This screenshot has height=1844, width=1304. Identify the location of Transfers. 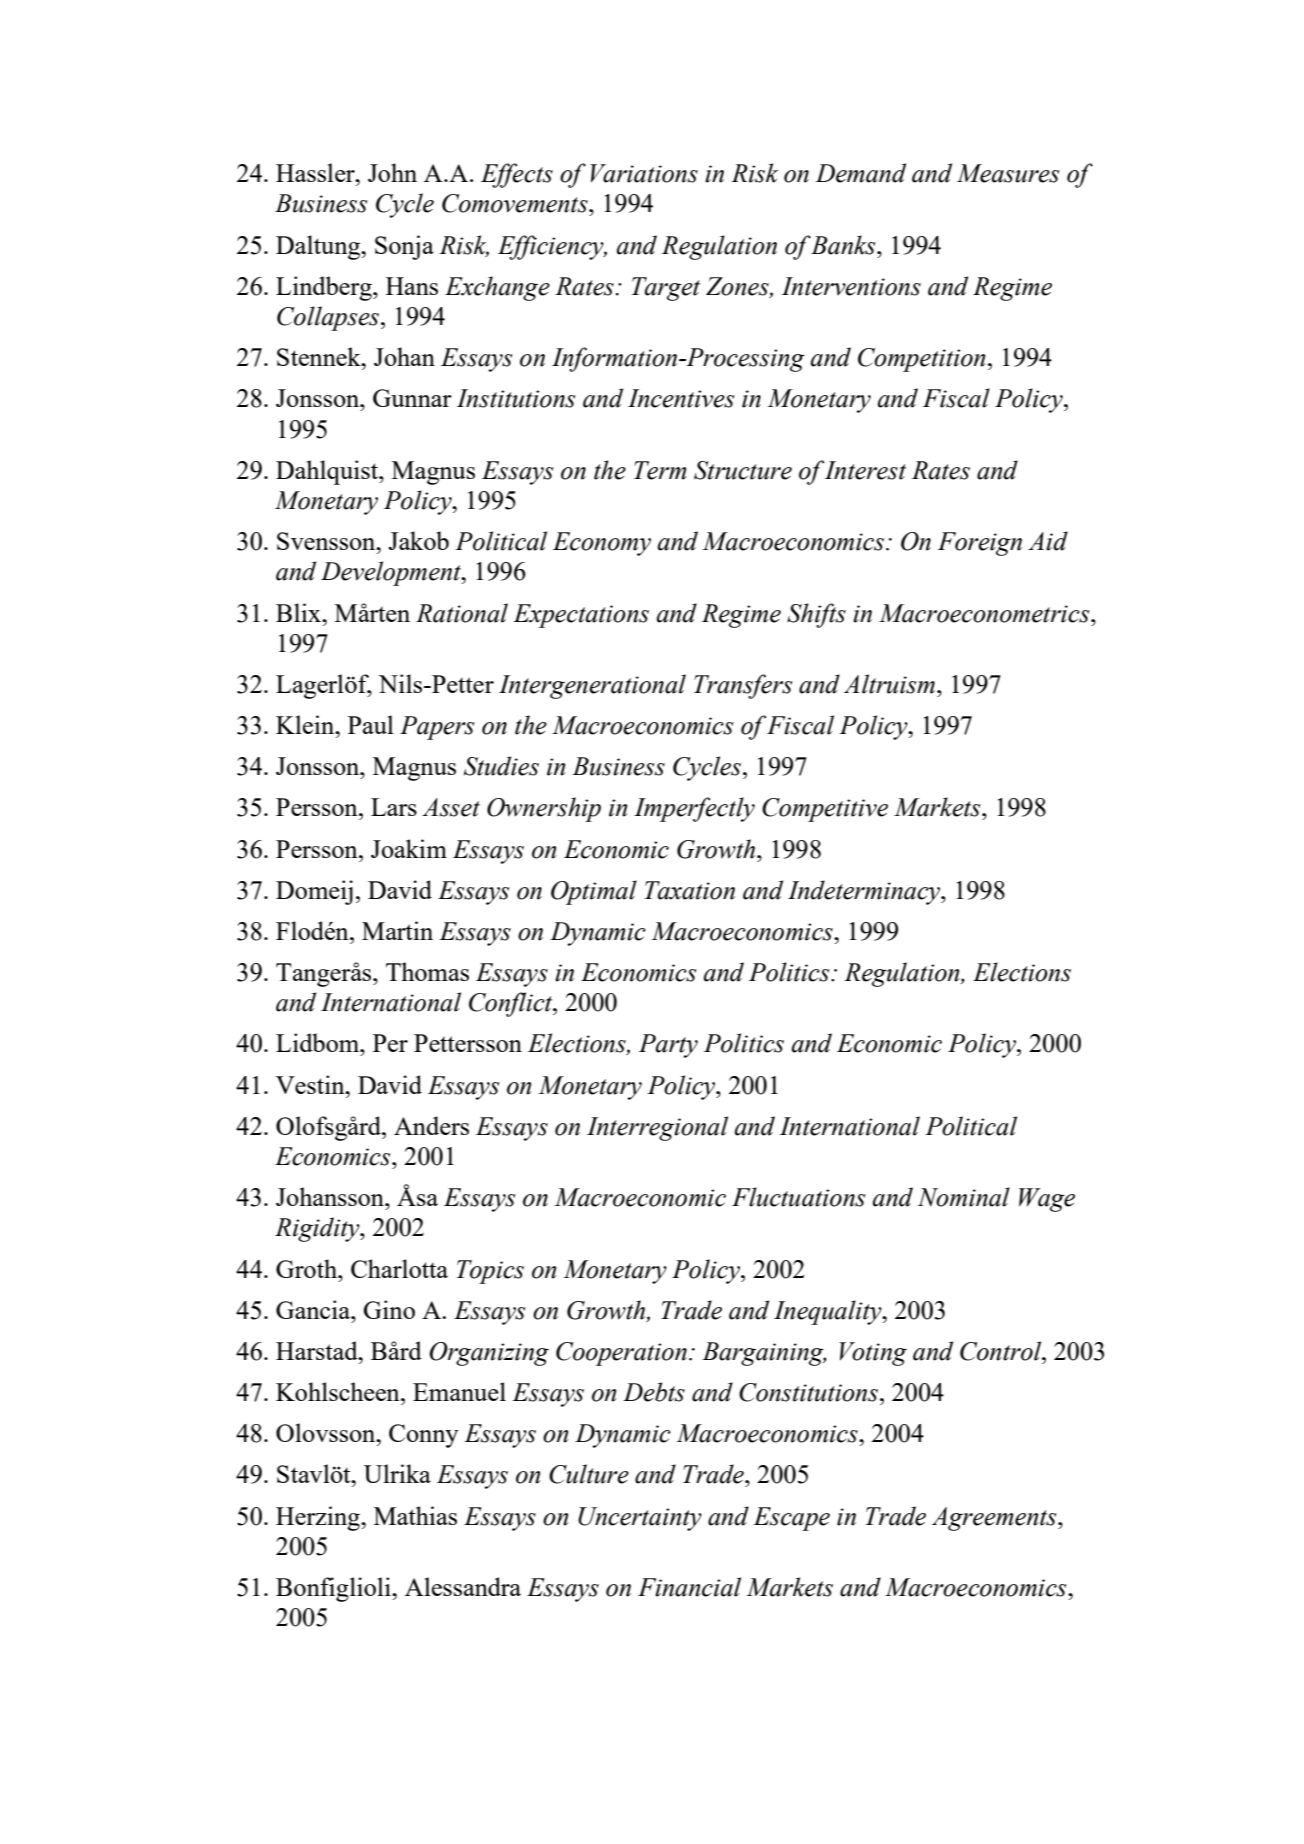
(743, 686).
